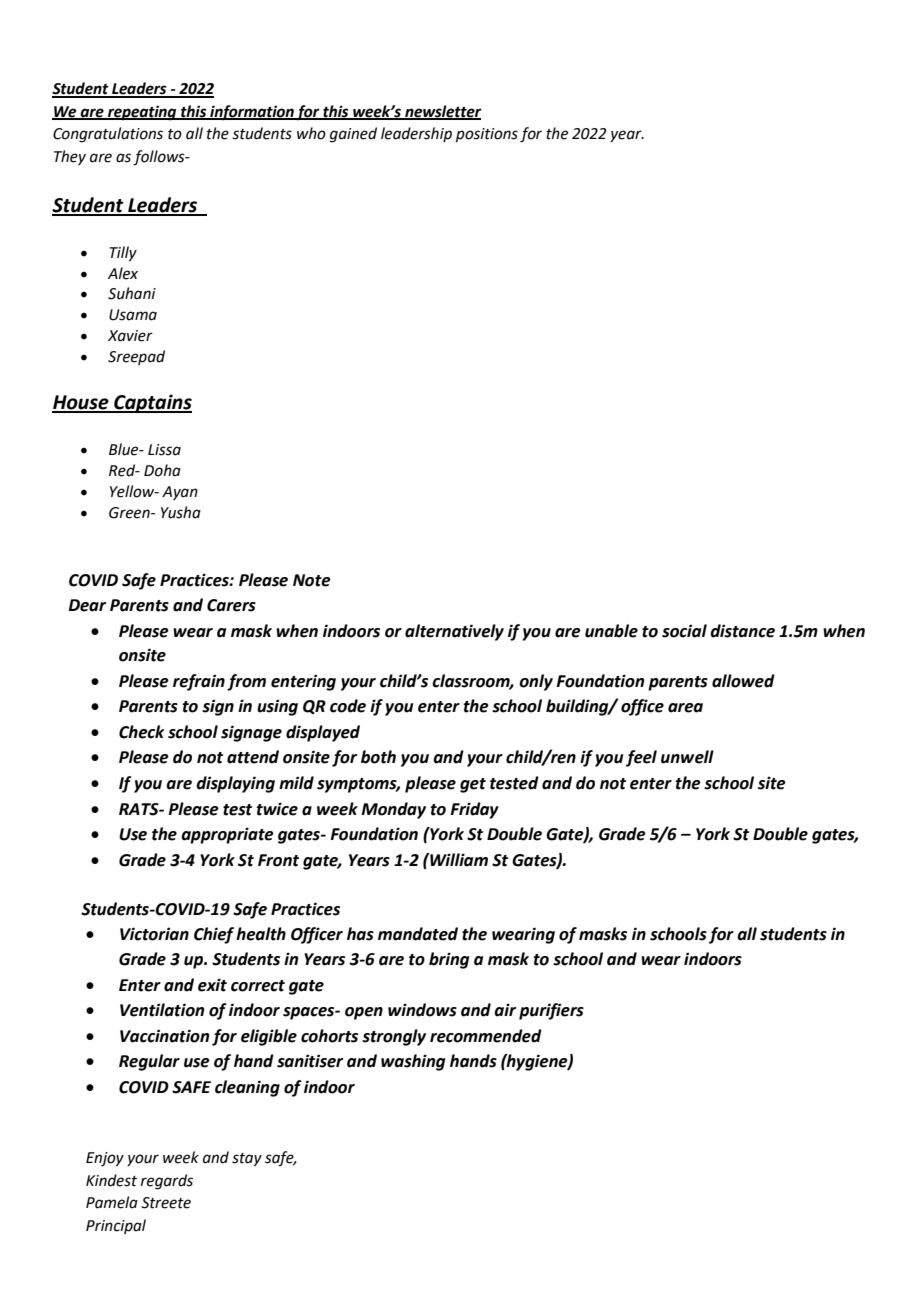  What do you see at coordinates (81, 403) in the screenshot?
I see `House` at bounding box center [81, 403].
